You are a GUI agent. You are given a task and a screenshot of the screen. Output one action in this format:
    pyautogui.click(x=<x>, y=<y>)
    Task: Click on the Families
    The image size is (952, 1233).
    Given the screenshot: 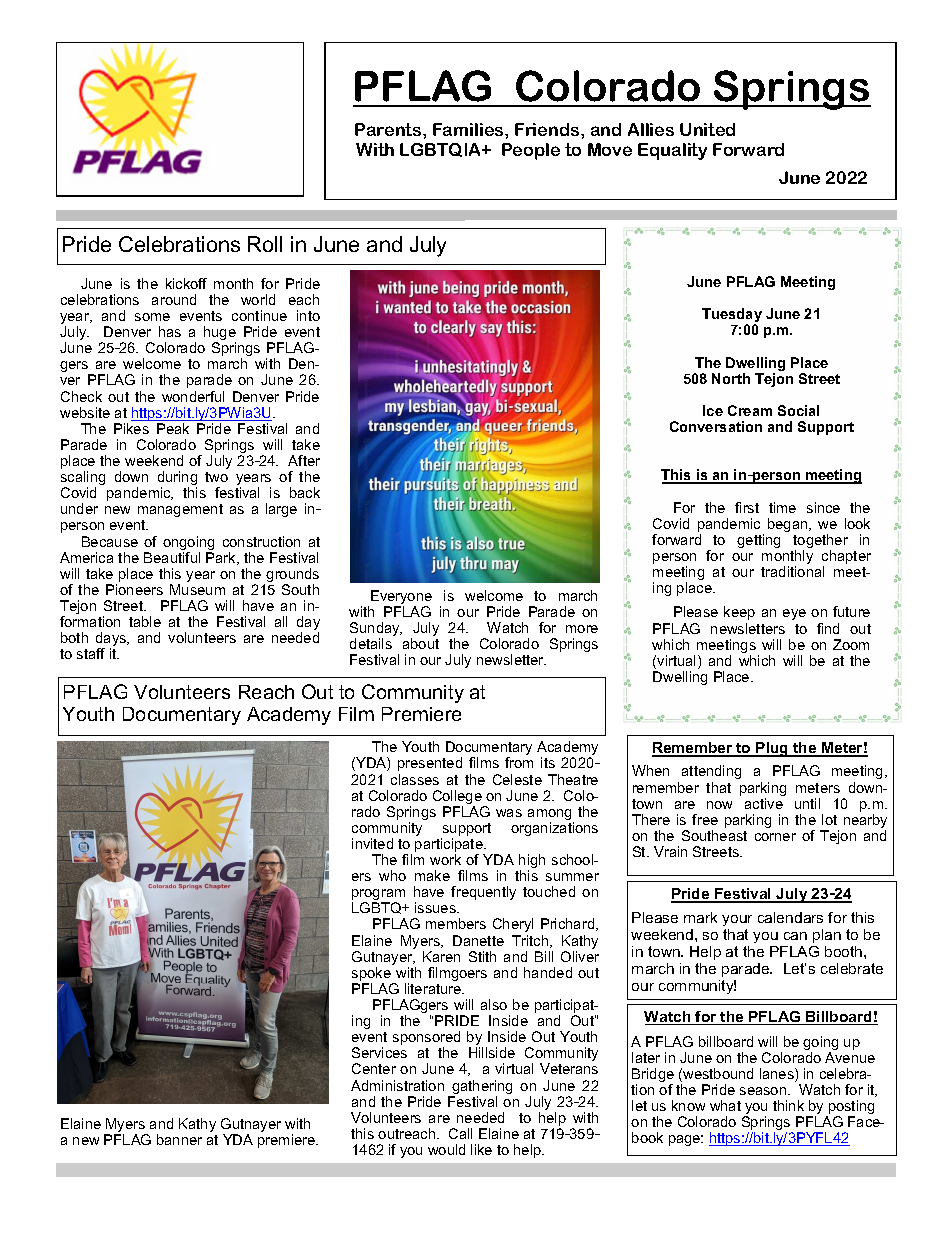 What is the action you would take?
    pyautogui.click(x=469, y=129)
